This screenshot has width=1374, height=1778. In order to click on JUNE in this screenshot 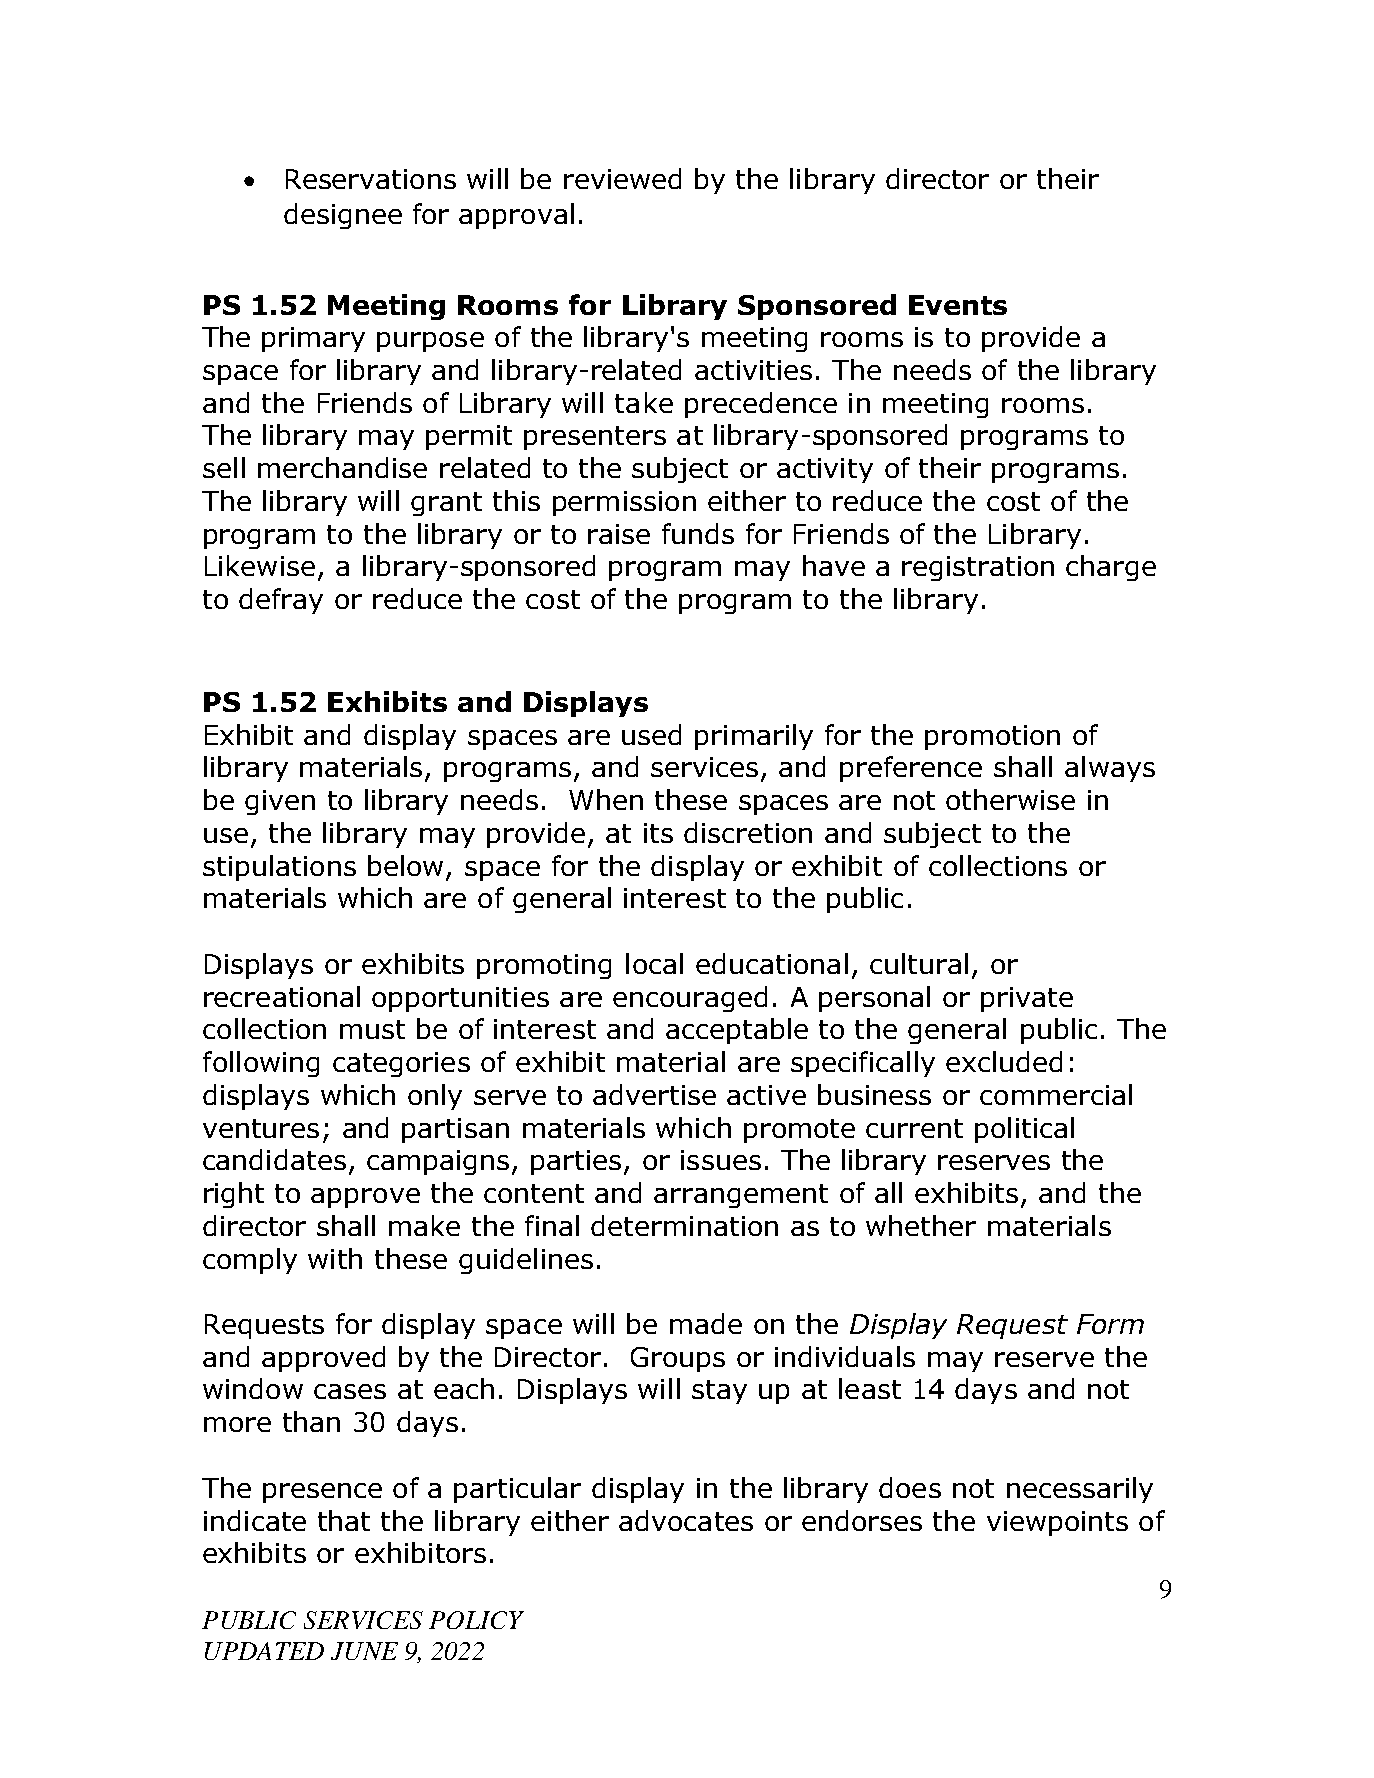, I will do `click(364, 1651)`.
